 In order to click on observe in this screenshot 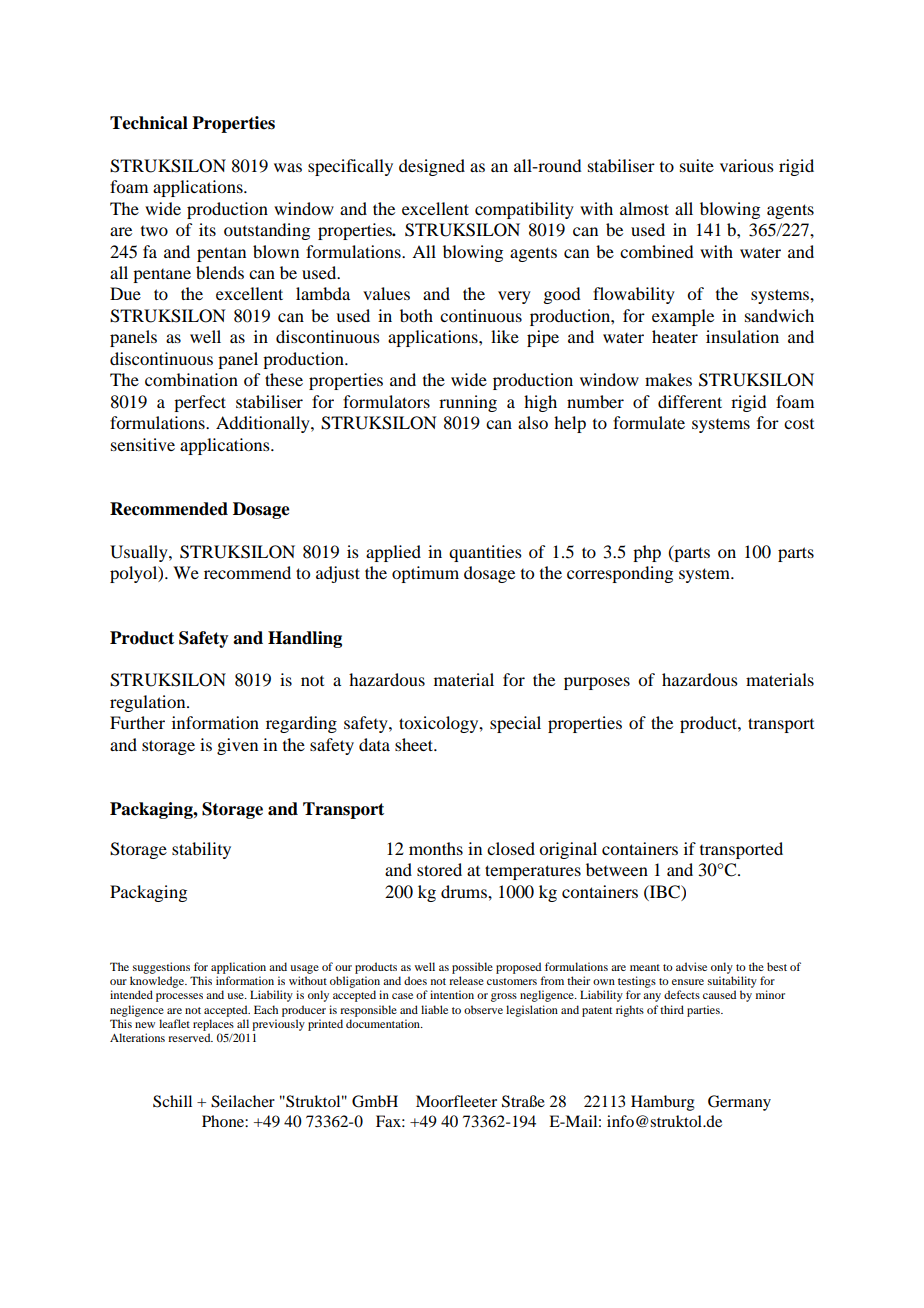, I will do `click(483, 1009)`.
